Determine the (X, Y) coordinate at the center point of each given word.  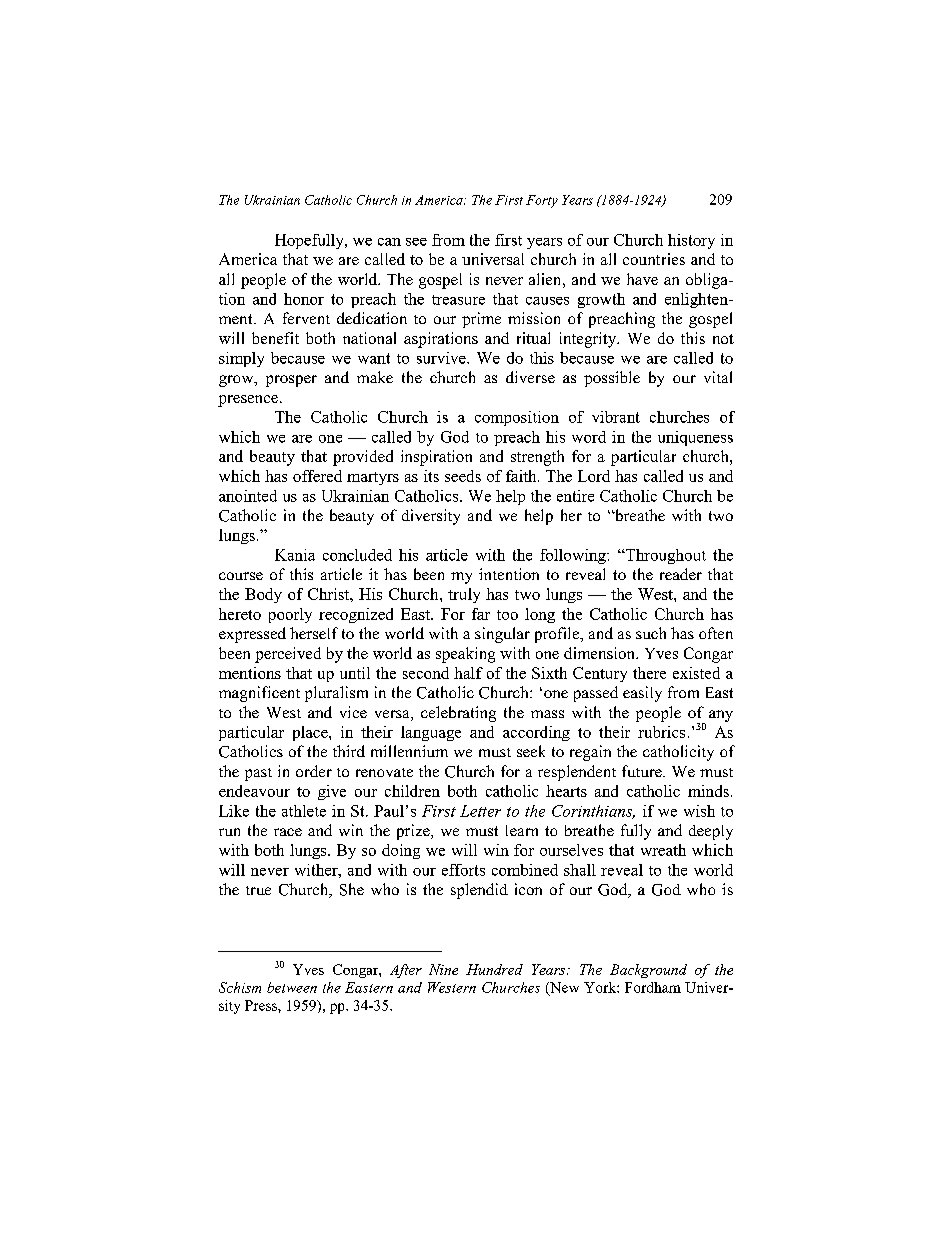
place (311, 733)
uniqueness (695, 438)
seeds (463, 476)
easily (642, 694)
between (292, 987)
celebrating (458, 714)
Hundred (494, 969)
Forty (542, 201)
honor (304, 299)
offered (317, 476)
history (691, 241)
